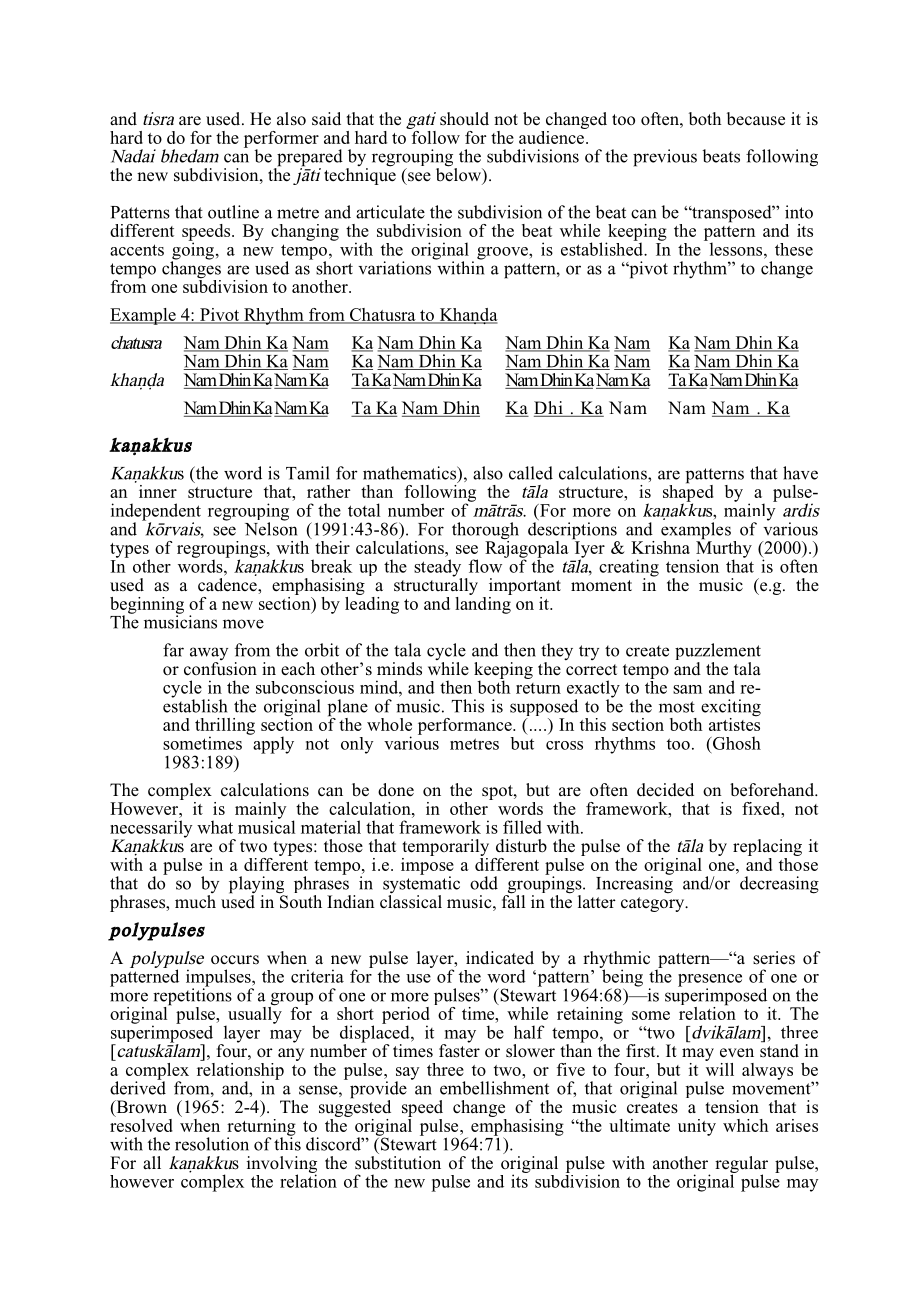  What do you see at coordinates (531, 473) in the document?
I see `called` at bounding box center [531, 473].
